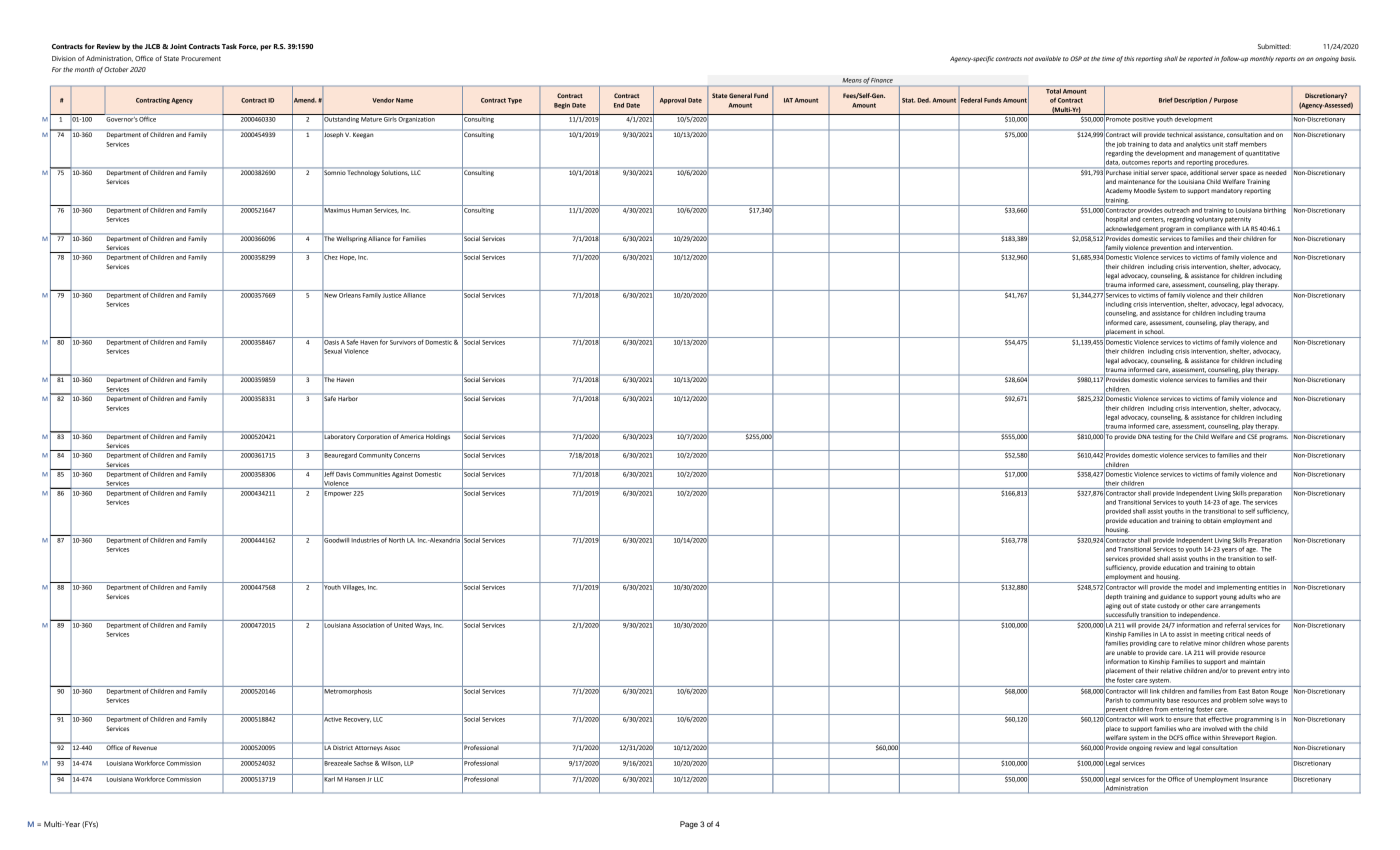  I want to click on reported, so click(1200, 59).
